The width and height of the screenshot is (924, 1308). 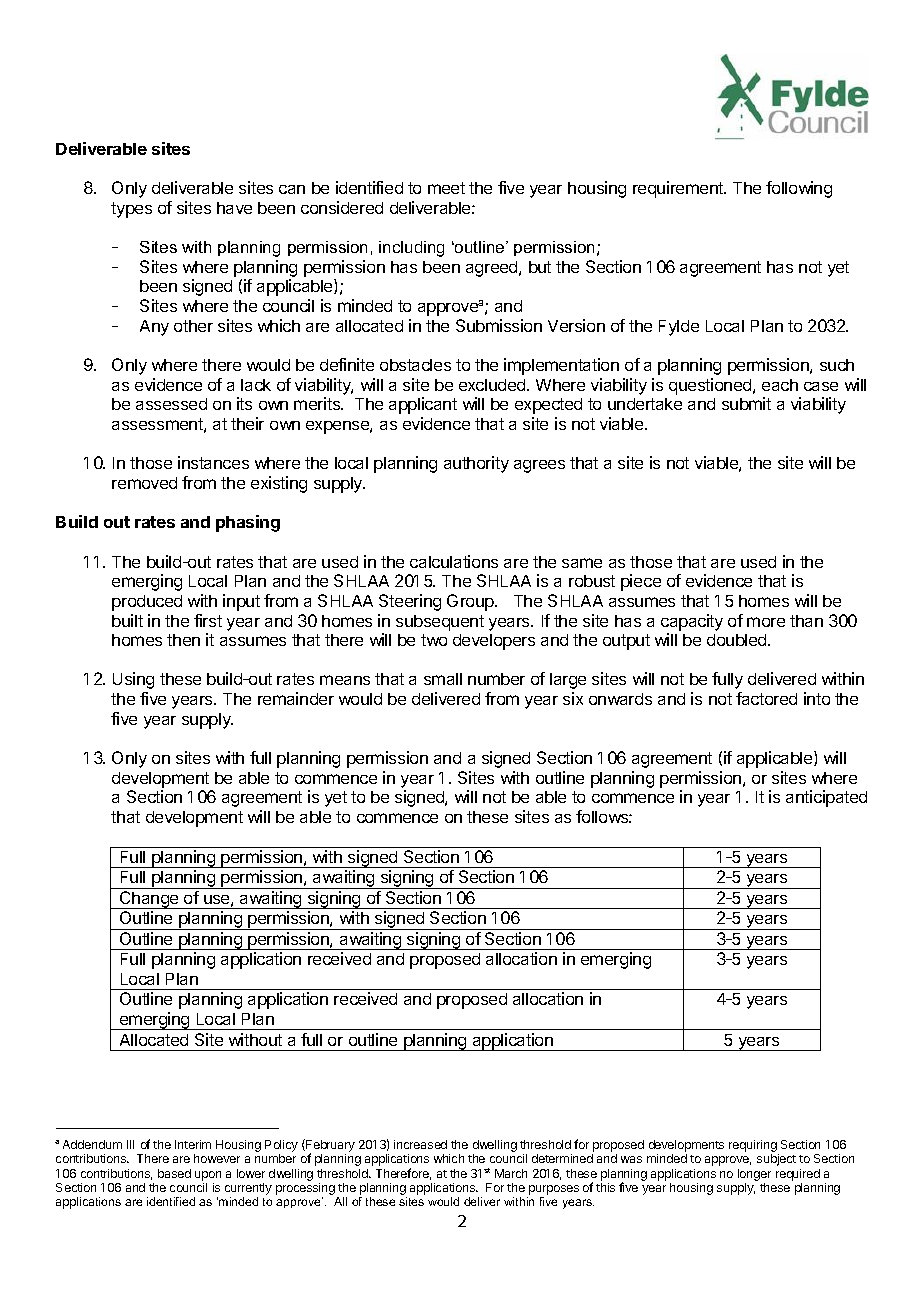 I want to click on following, so click(x=799, y=189).
